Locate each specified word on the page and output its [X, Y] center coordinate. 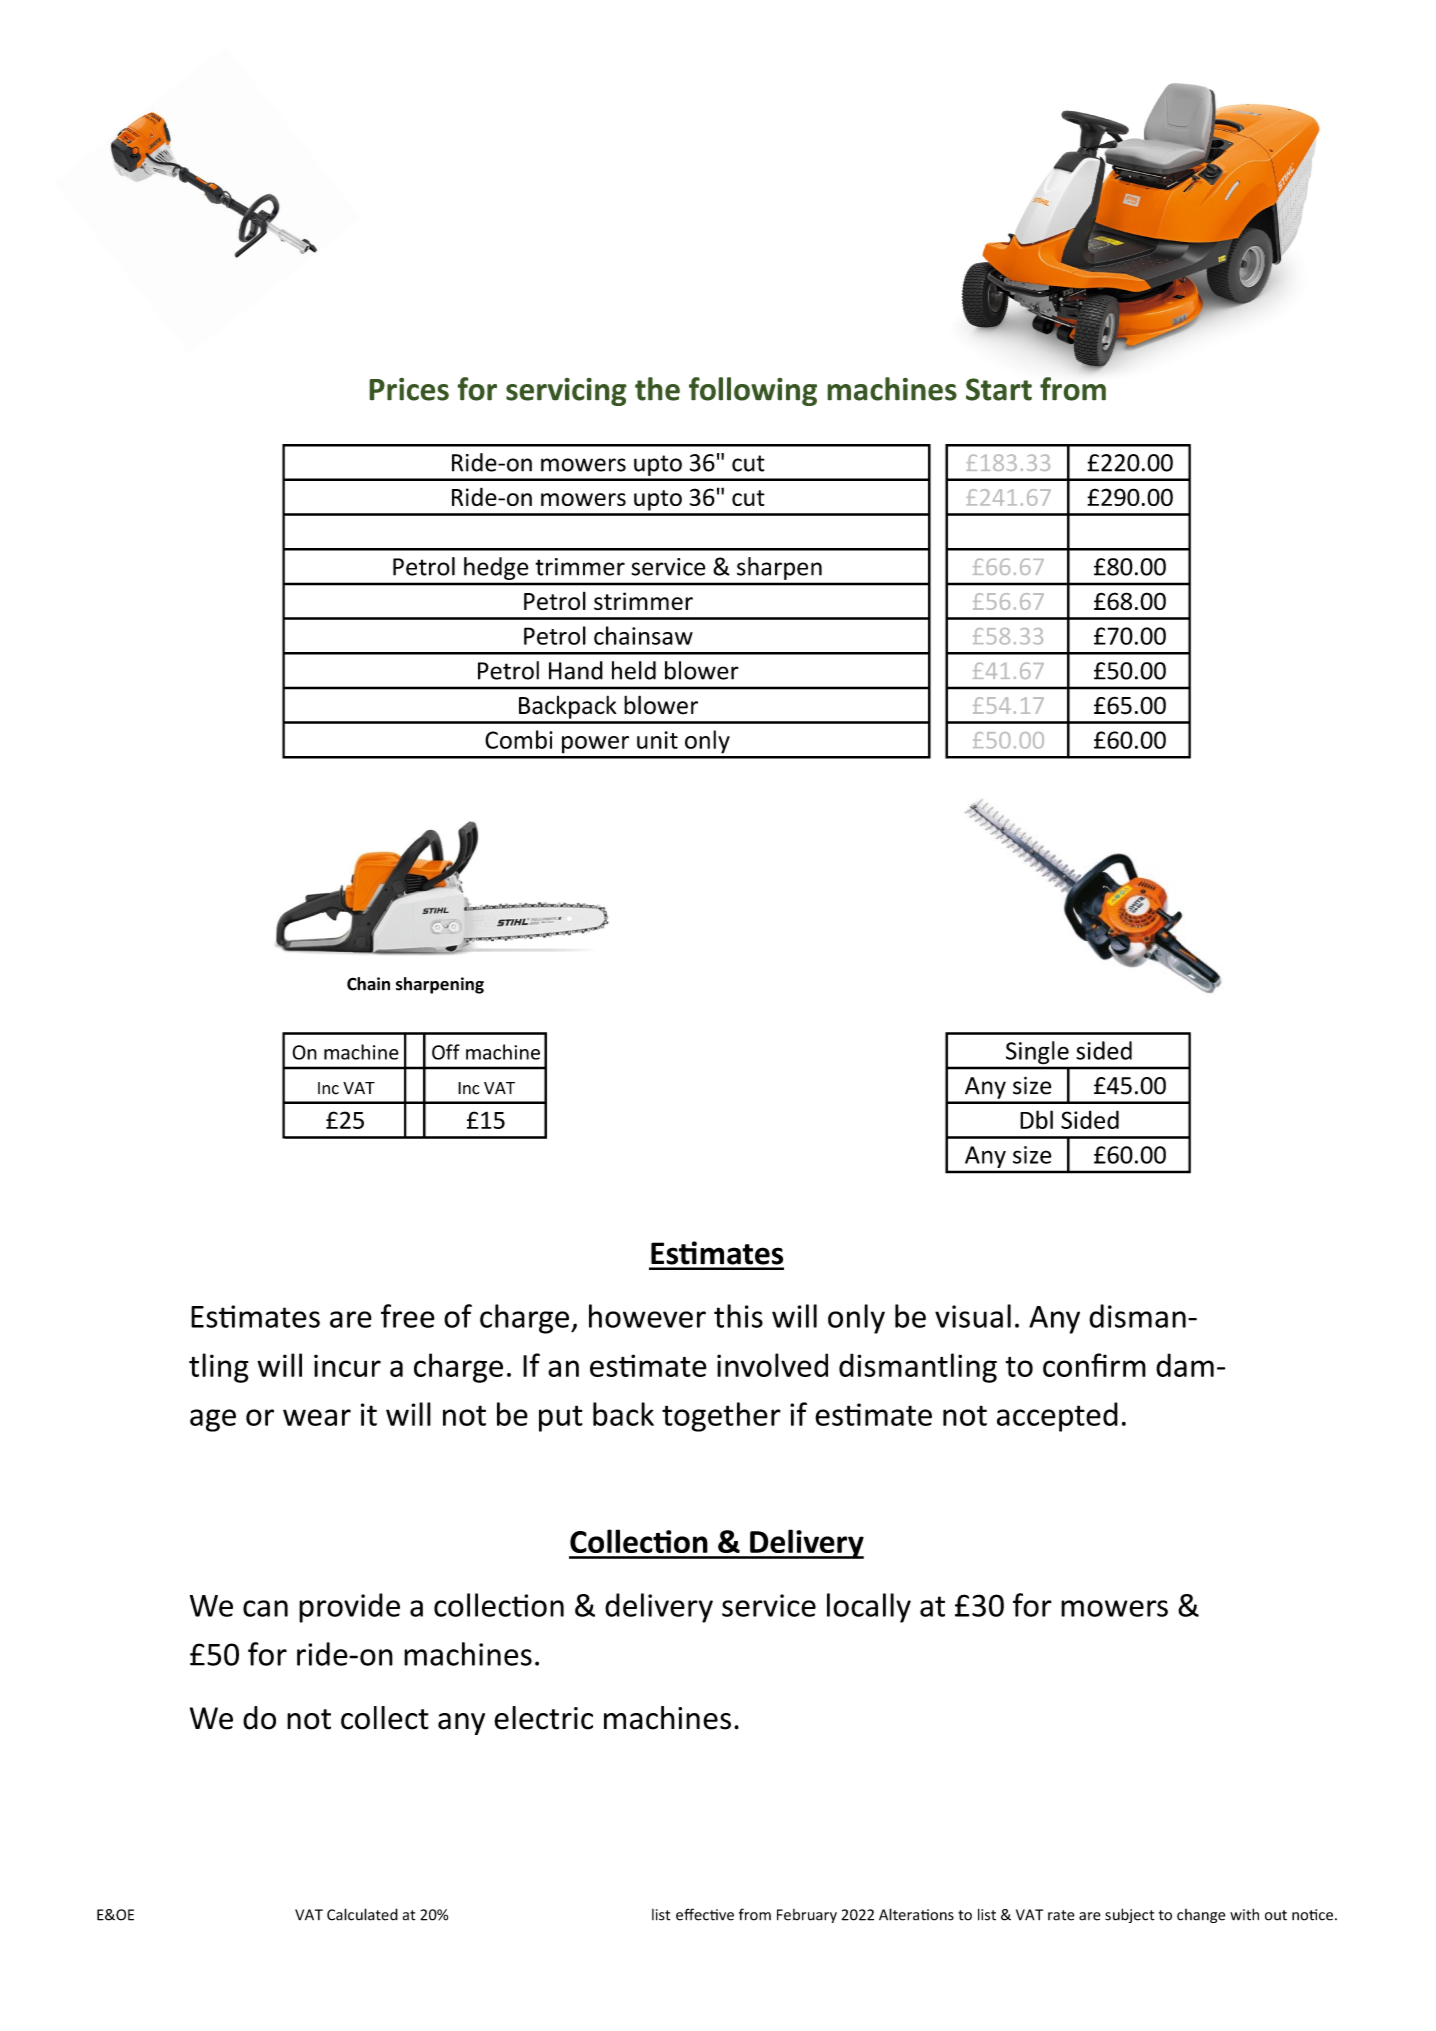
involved [772, 1365]
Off [446, 1052]
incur [347, 1365]
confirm [1094, 1365]
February [807, 1916]
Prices [409, 389]
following [753, 391]
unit [657, 740]
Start [999, 389]
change [1201, 1916]
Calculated [362, 1914]
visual [973, 1316]
